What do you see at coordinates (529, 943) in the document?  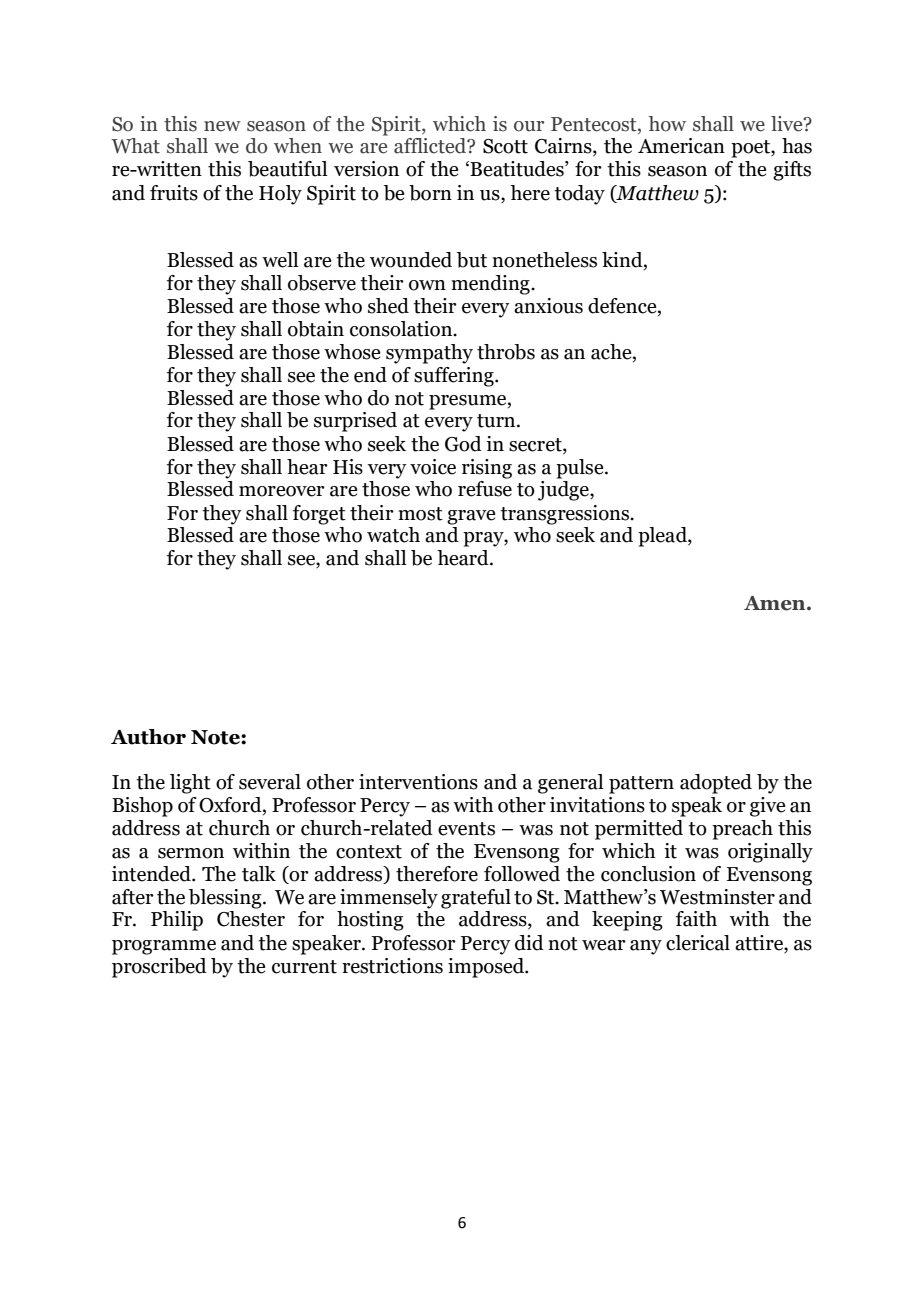 I see `did` at bounding box center [529, 943].
